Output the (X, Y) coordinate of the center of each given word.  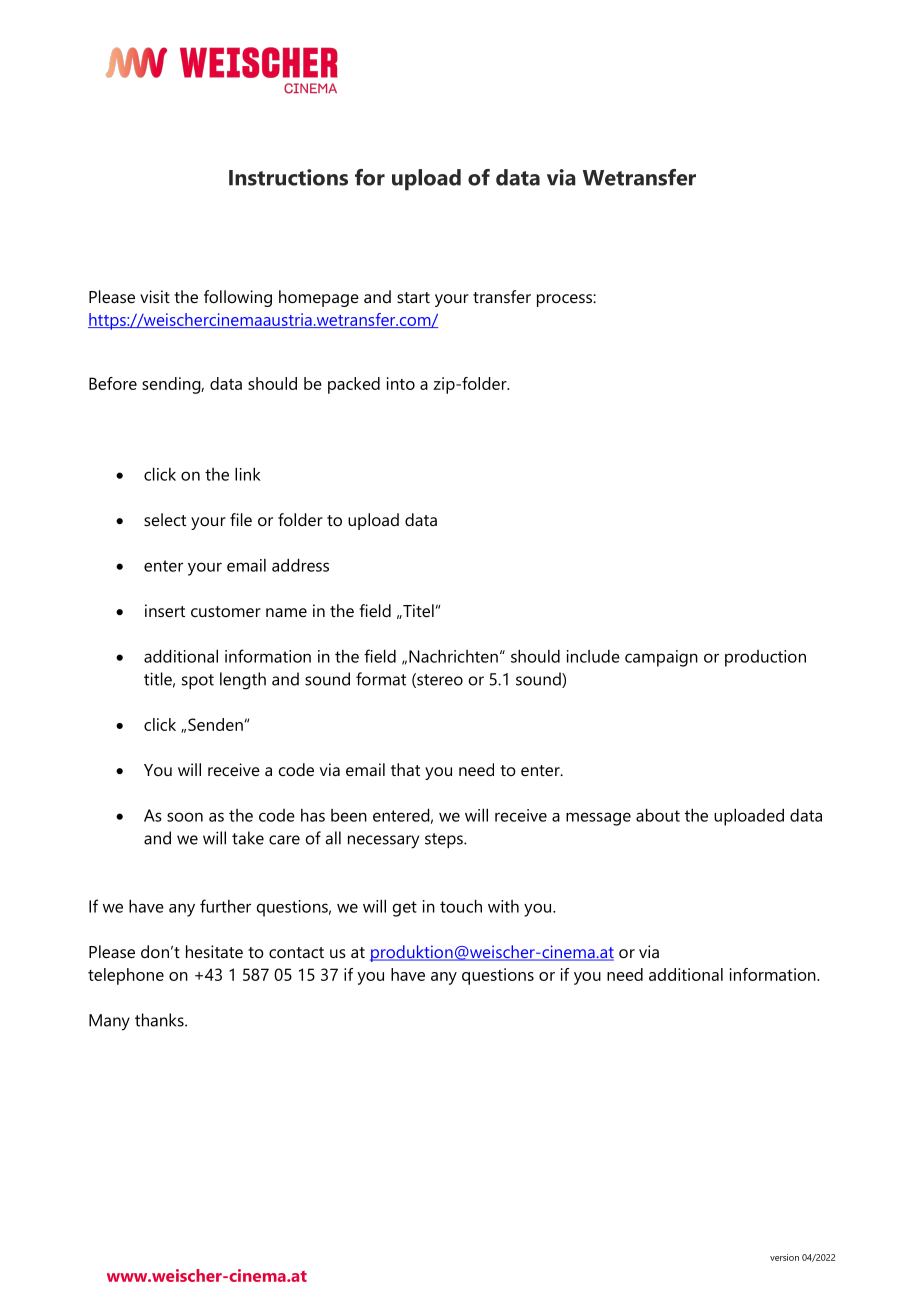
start (413, 297)
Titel (417, 610)
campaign (661, 658)
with (503, 906)
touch (461, 906)
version (784, 1257)
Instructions (288, 177)
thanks (160, 1020)
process (565, 300)
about (658, 815)
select (165, 519)
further (225, 906)
